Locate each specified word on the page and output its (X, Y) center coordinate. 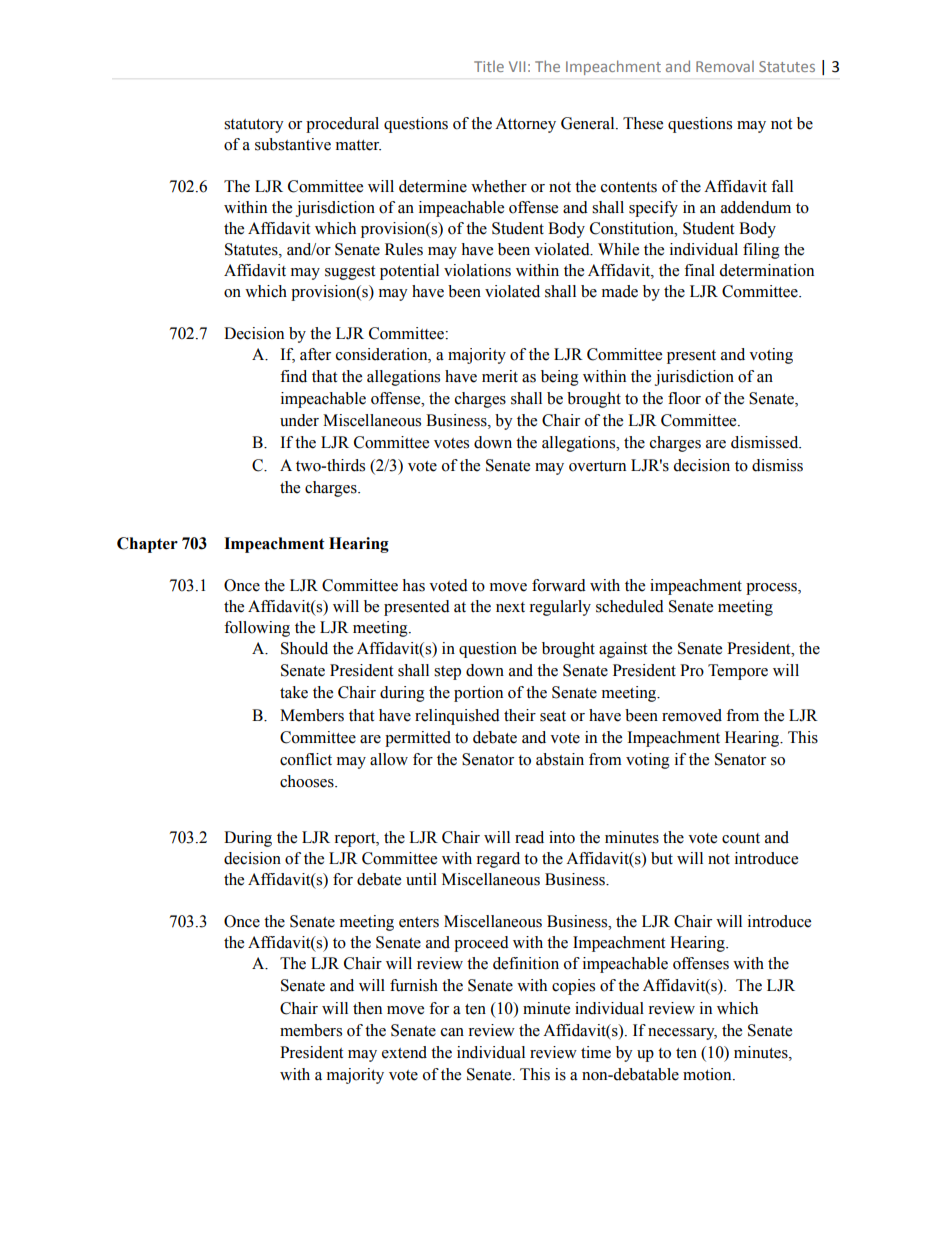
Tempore (738, 672)
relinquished (457, 717)
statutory (254, 126)
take (294, 692)
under (299, 420)
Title (489, 66)
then (367, 1008)
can (452, 1032)
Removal (725, 66)
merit (500, 376)
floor (684, 398)
